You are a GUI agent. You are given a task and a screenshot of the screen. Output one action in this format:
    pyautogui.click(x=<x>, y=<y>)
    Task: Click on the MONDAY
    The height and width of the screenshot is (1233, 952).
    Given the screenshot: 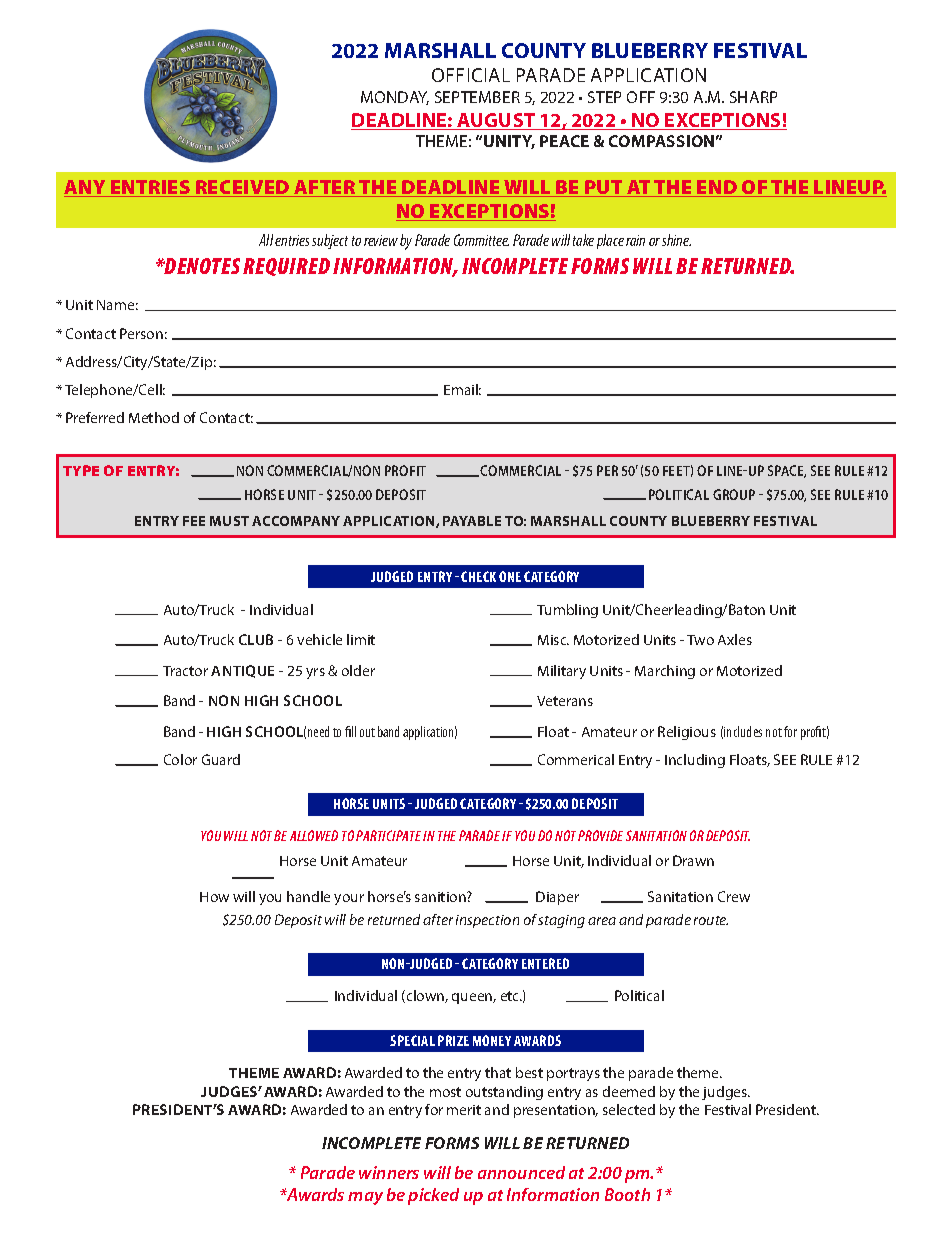 What is the action you would take?
    pyautogui.click(x=395, y=98)
